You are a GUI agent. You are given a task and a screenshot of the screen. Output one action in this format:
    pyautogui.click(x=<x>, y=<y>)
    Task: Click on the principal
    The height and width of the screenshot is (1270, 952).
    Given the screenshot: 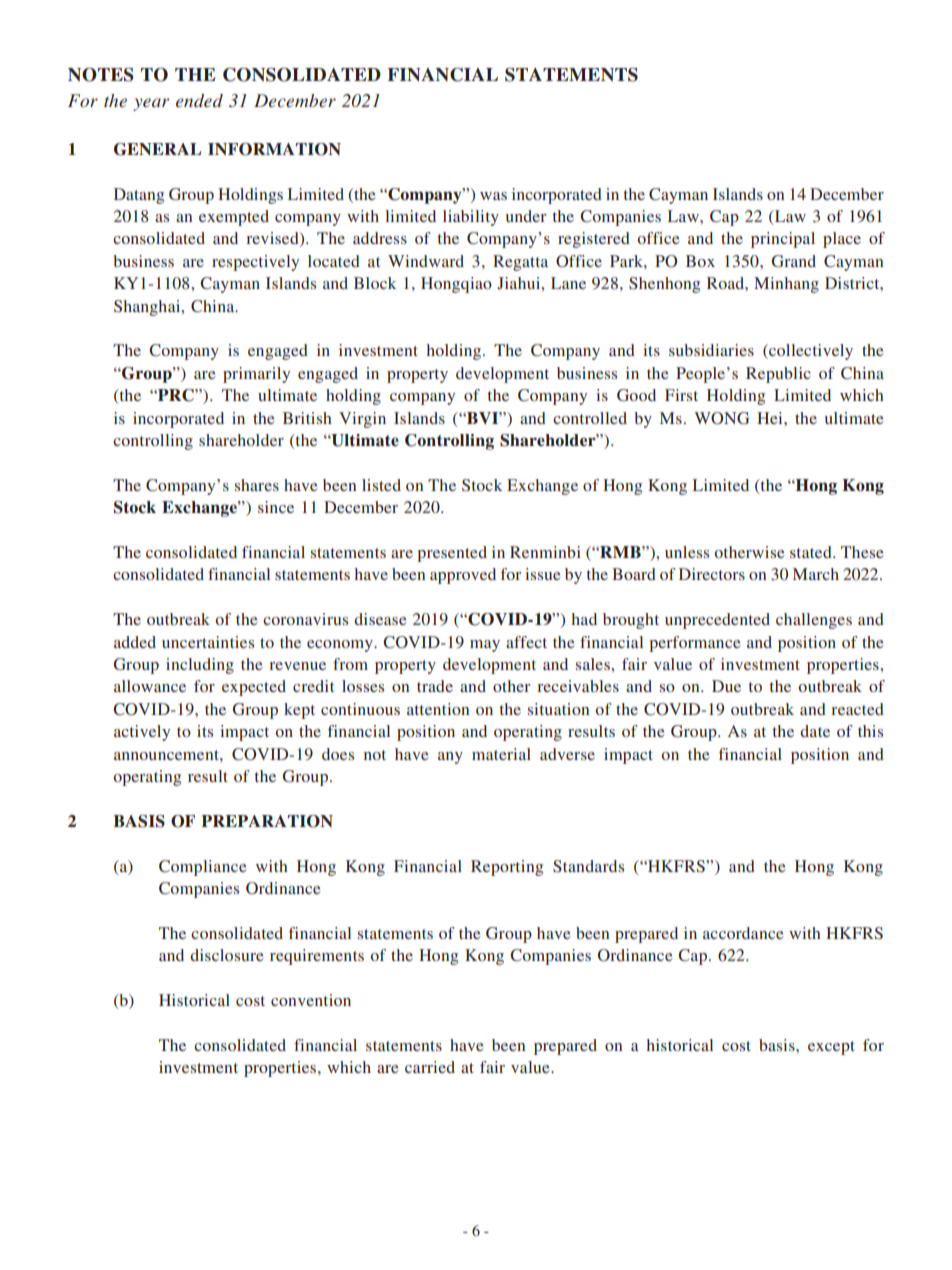 What is the action you would take?
    pyautogui.click(x=783, y=240)
